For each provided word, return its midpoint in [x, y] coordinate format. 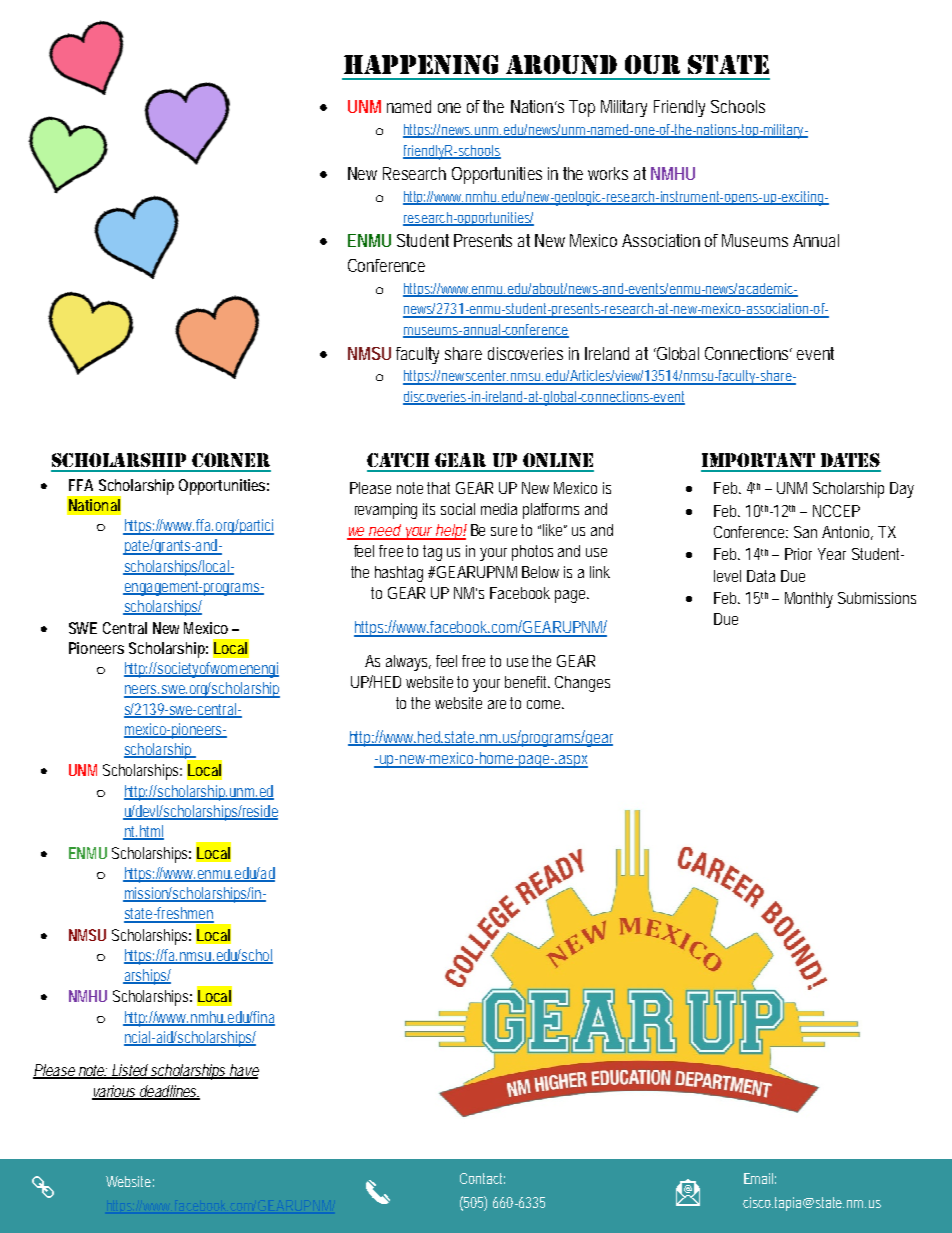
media [499, 509]
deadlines [167, 1092]
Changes [582, 684]
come [545, 704]
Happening [421, 64]
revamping [386, 511]
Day [902, 490]
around [561, 64]
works [608, 173]
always [408, 663]
